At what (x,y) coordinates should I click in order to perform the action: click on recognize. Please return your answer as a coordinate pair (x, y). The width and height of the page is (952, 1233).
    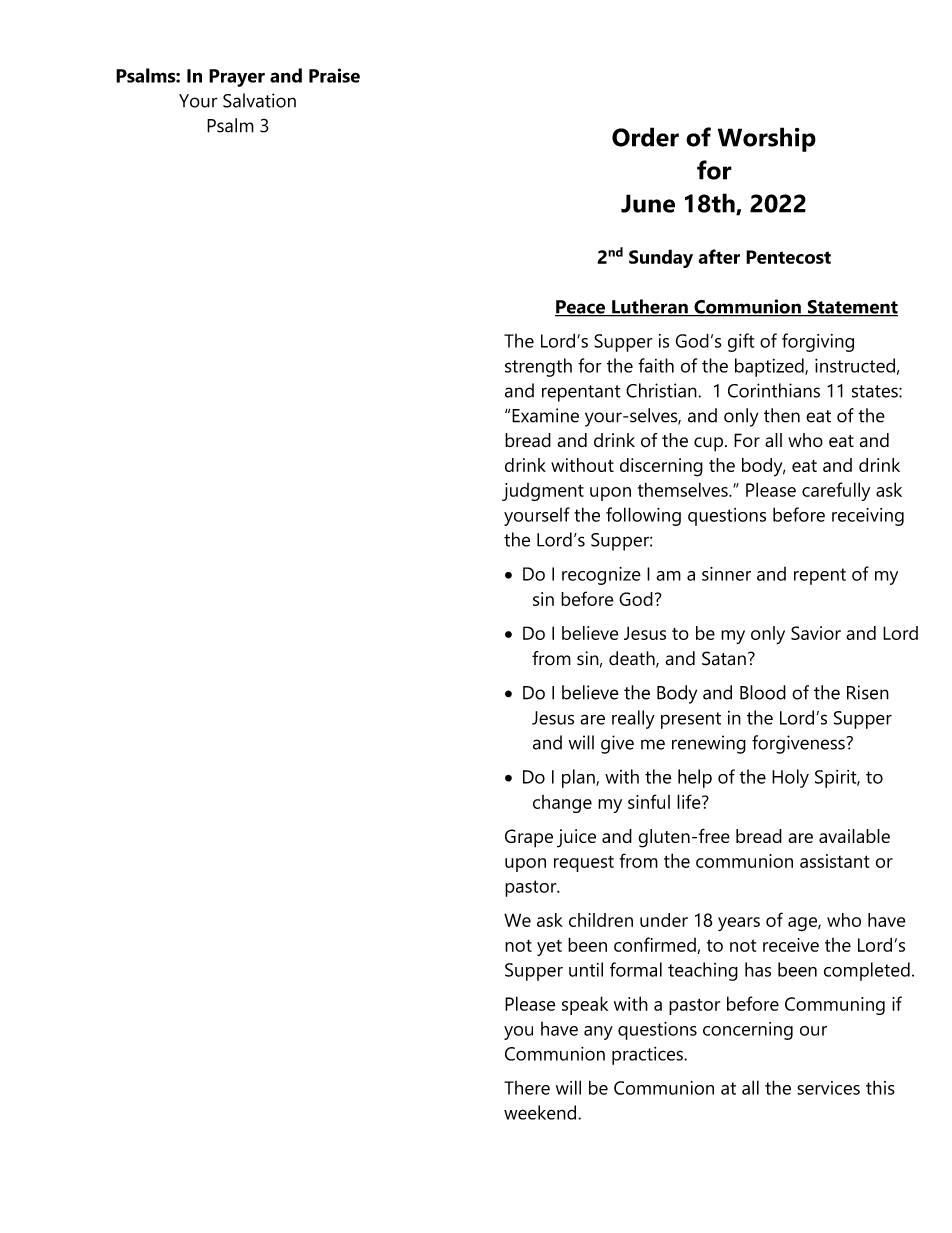
    Looking at the image, I should click on (601, 576).
